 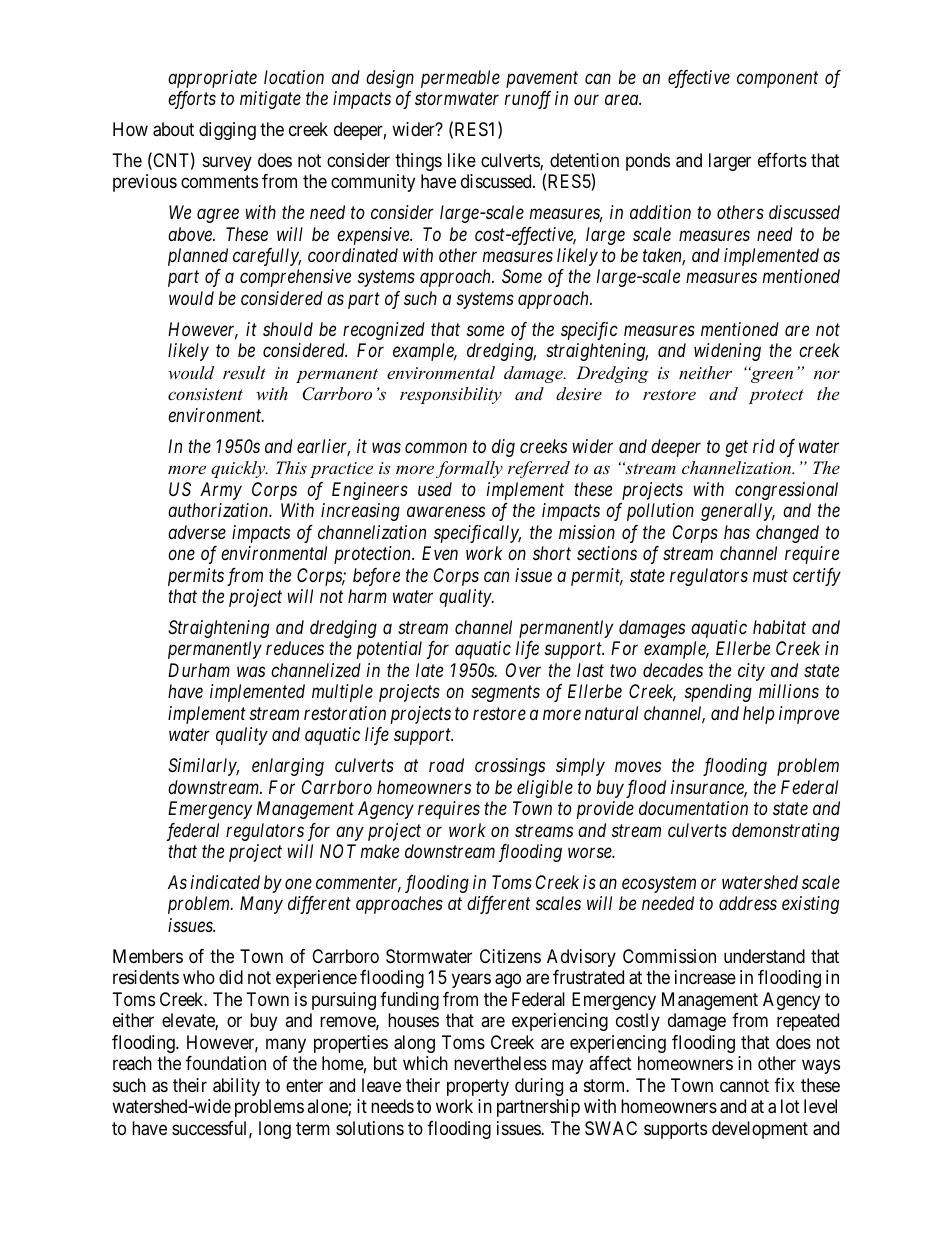 I want to click on Durham, so click(x=199, y=670).
